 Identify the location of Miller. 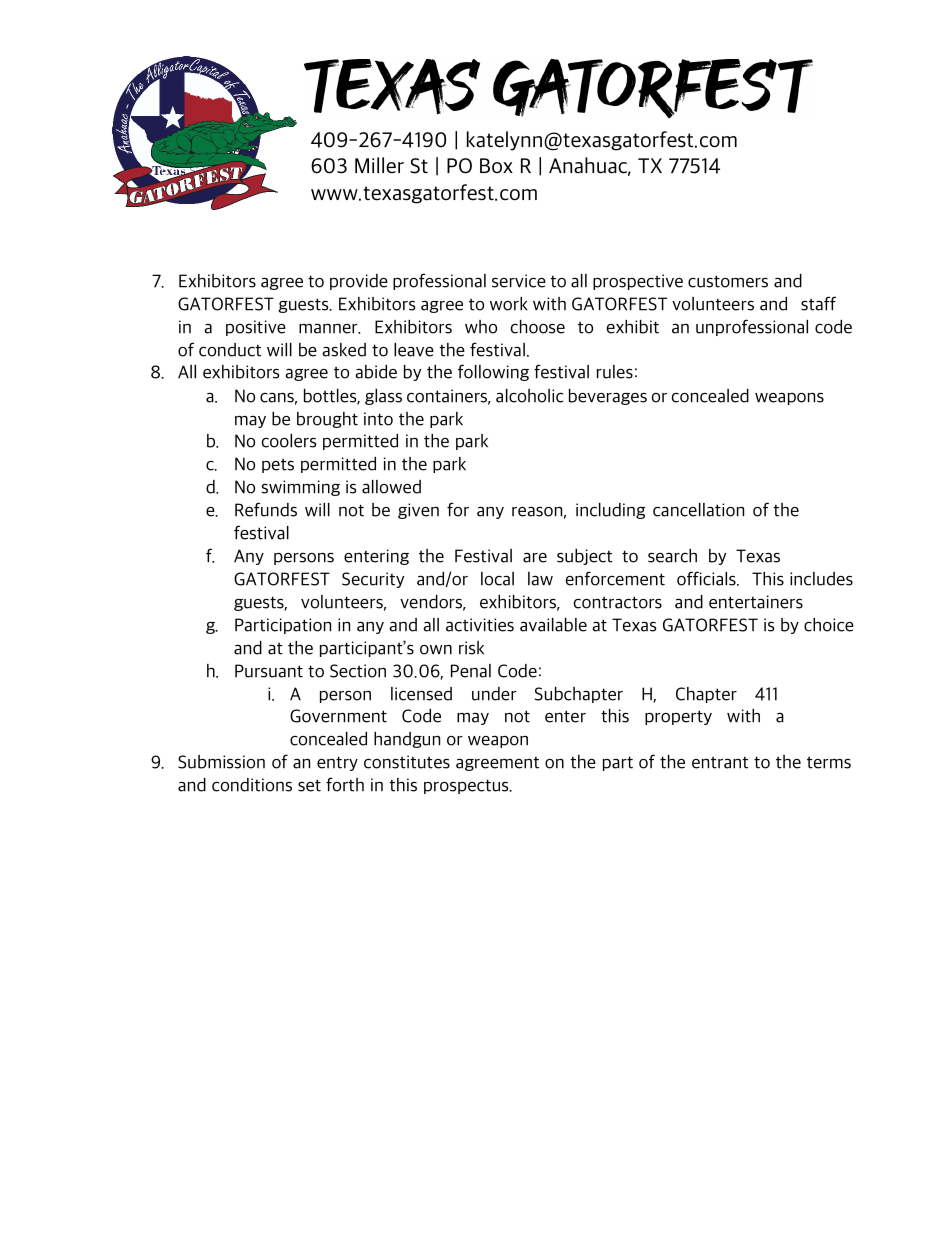
(379, 165).
